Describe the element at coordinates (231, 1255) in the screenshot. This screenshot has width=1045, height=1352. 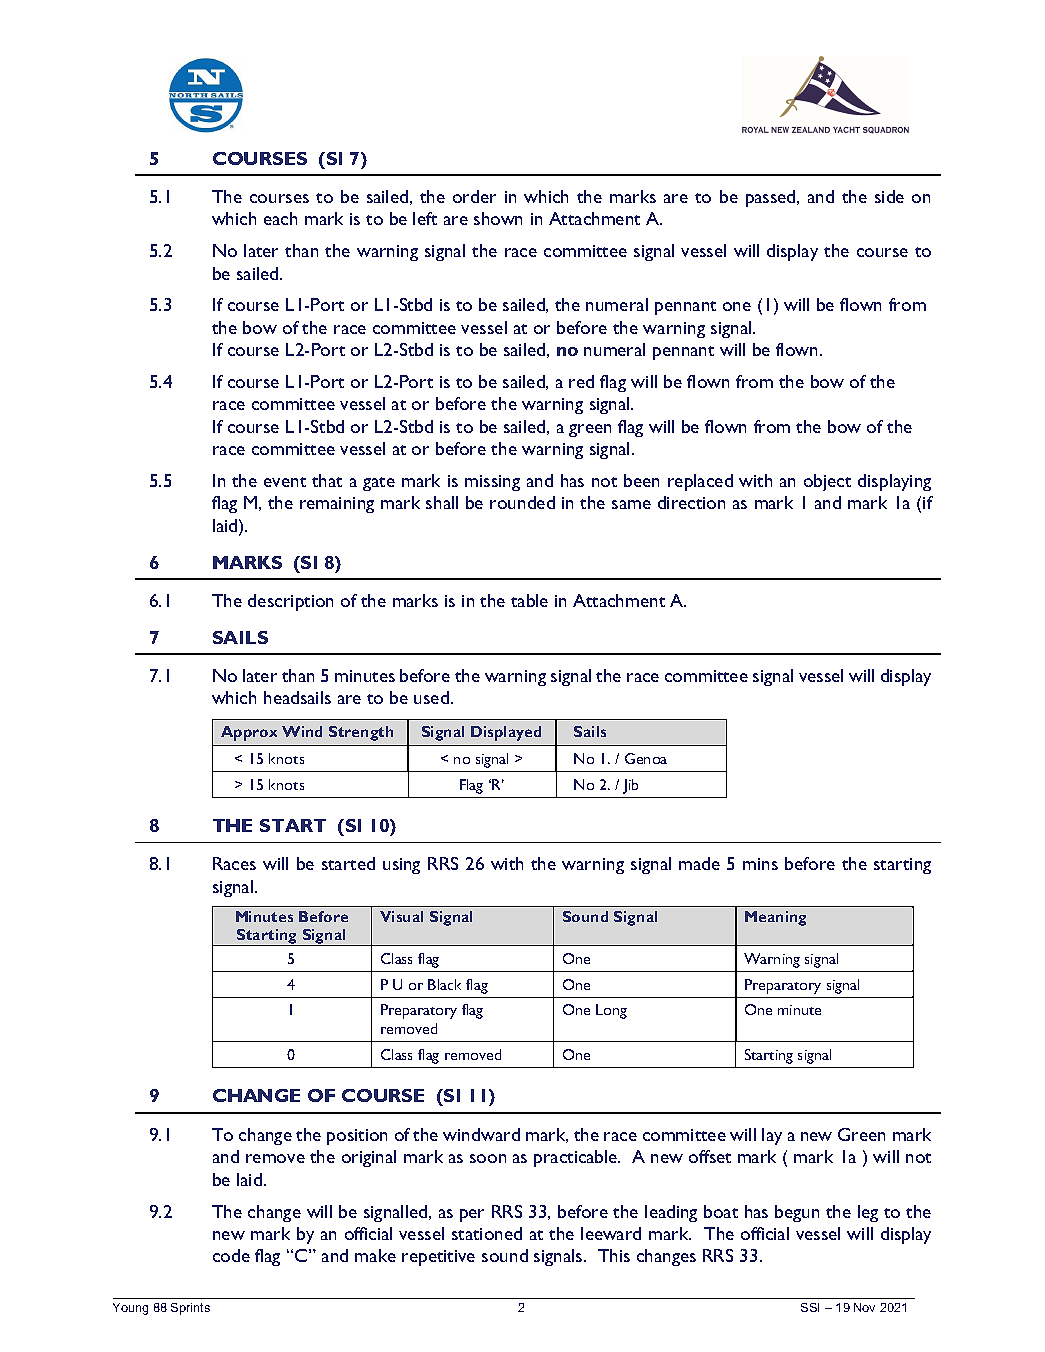
I see `code` at that location.
